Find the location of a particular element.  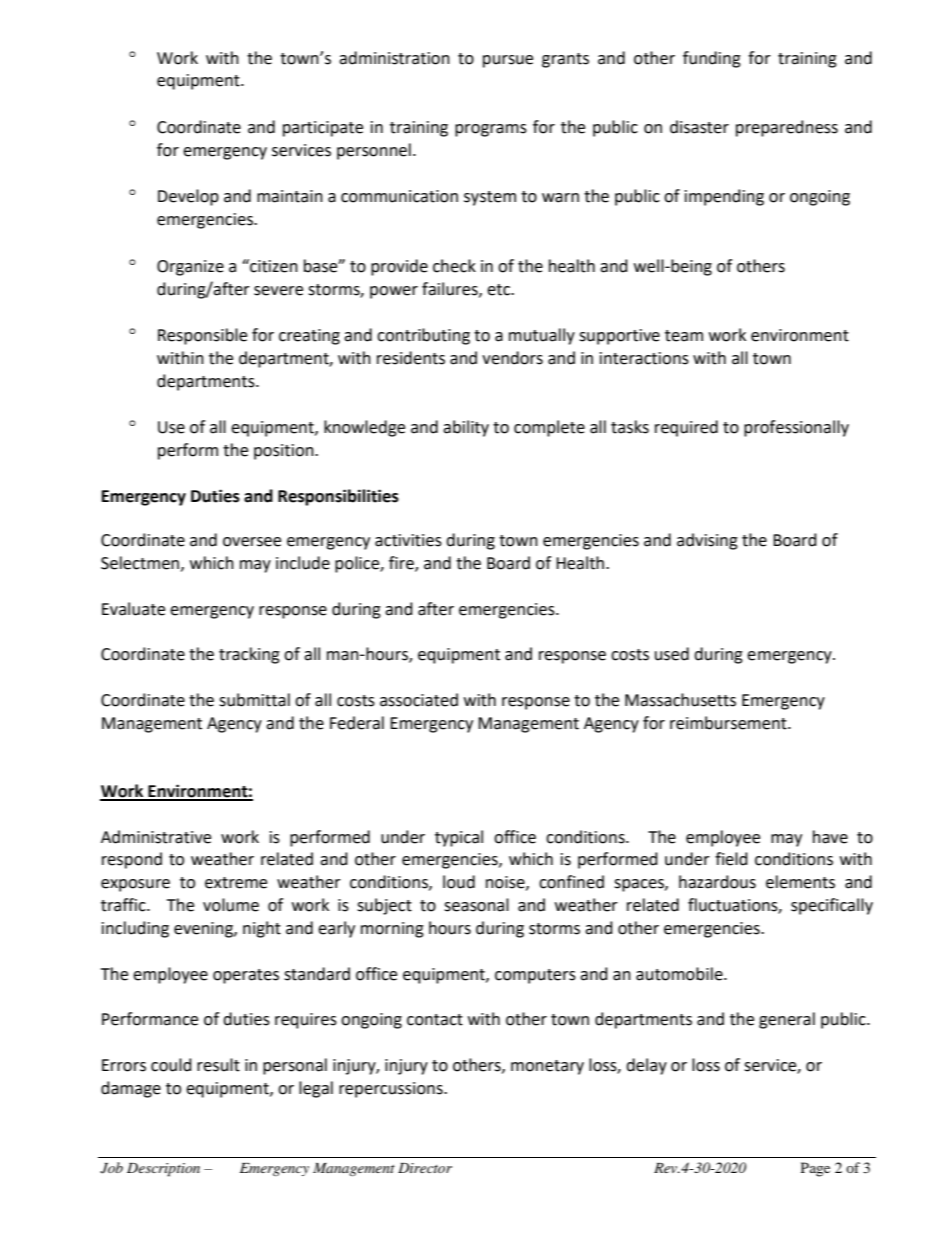

fire is located at coordinates (402, 564).
